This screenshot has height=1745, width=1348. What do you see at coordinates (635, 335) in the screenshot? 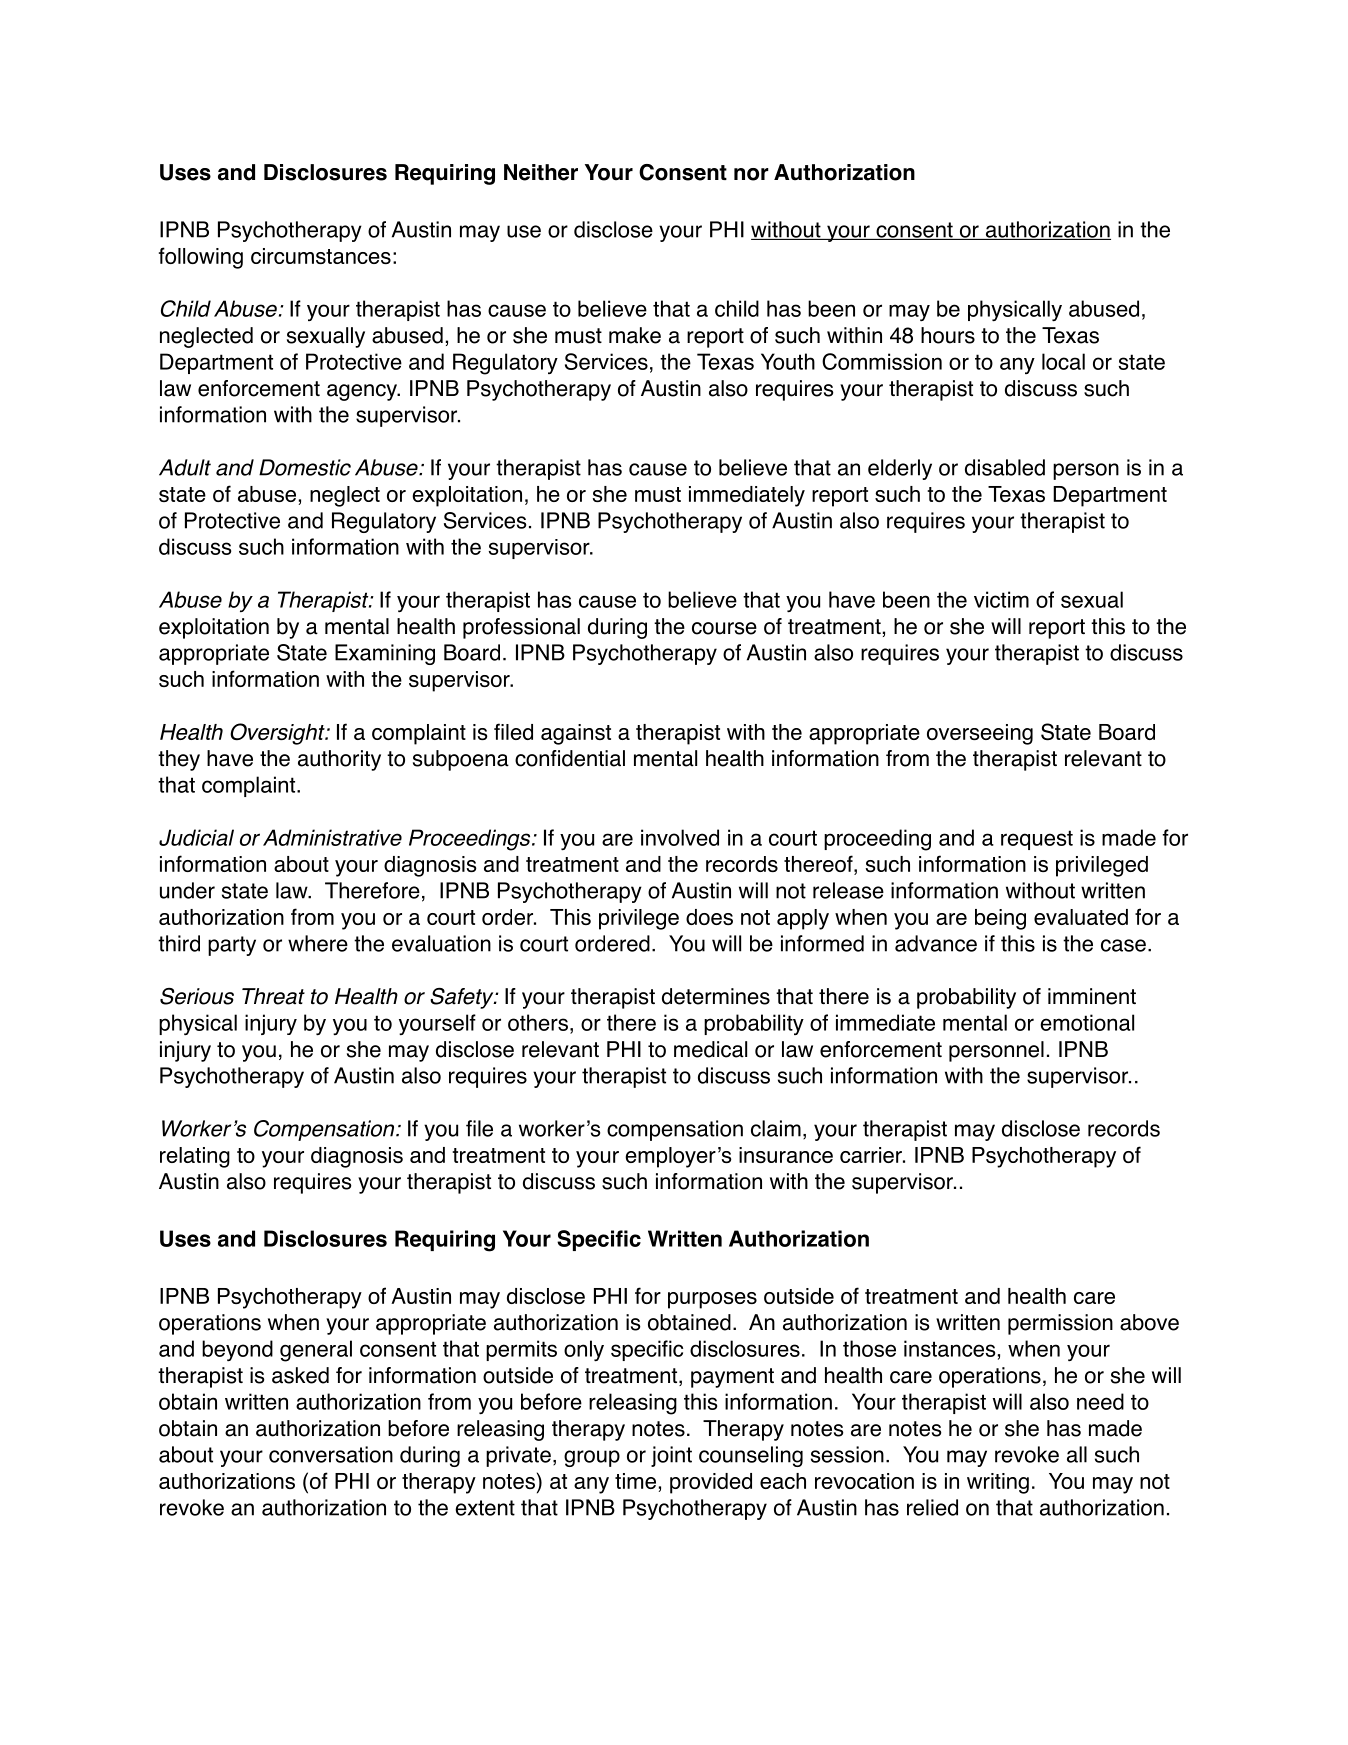
I see `make` at bounding box center [635, 335].
